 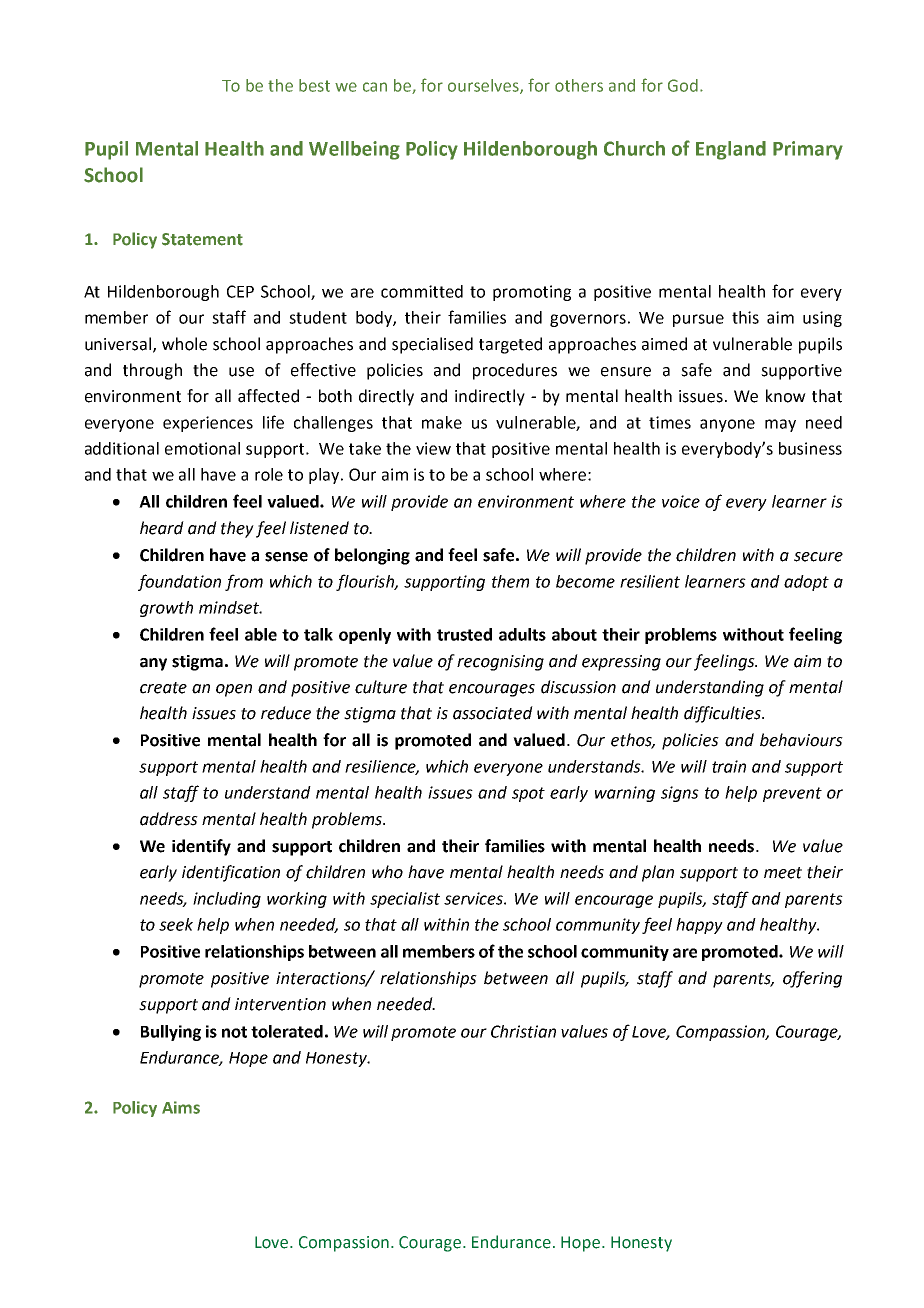 I want to click on best, so click(x=314, y=85).
